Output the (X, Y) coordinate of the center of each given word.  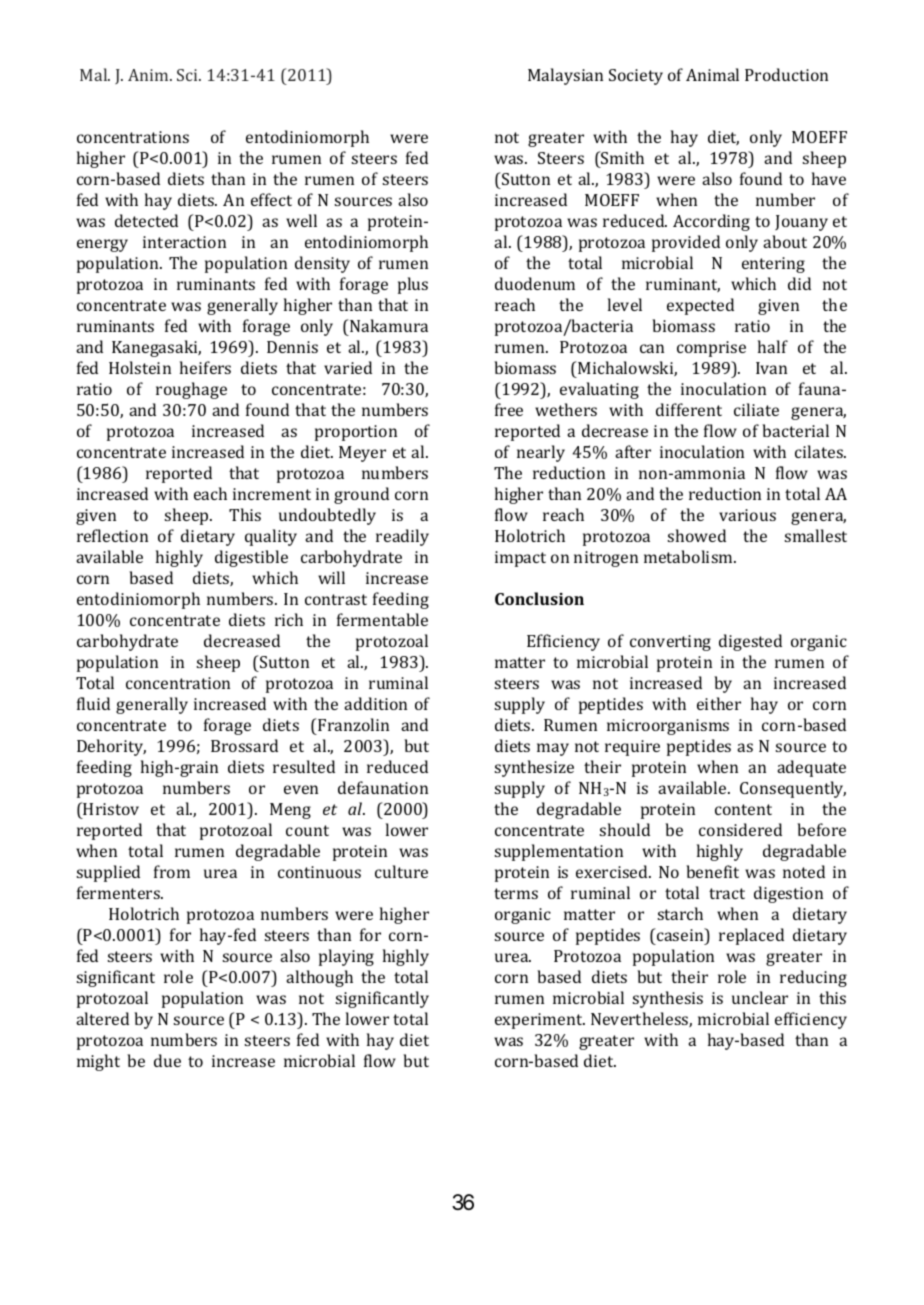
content (743, 809)
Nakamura (388, 325)
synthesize (534, 768)
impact (520, 559)
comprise (711, 349)
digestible (251, 558)
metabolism (689, 556)
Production (786, 74)
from (172, 871)
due (167, 1060)
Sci (188, 75)
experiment (540, 1021)
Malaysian (565, 76)
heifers (205, 367)
